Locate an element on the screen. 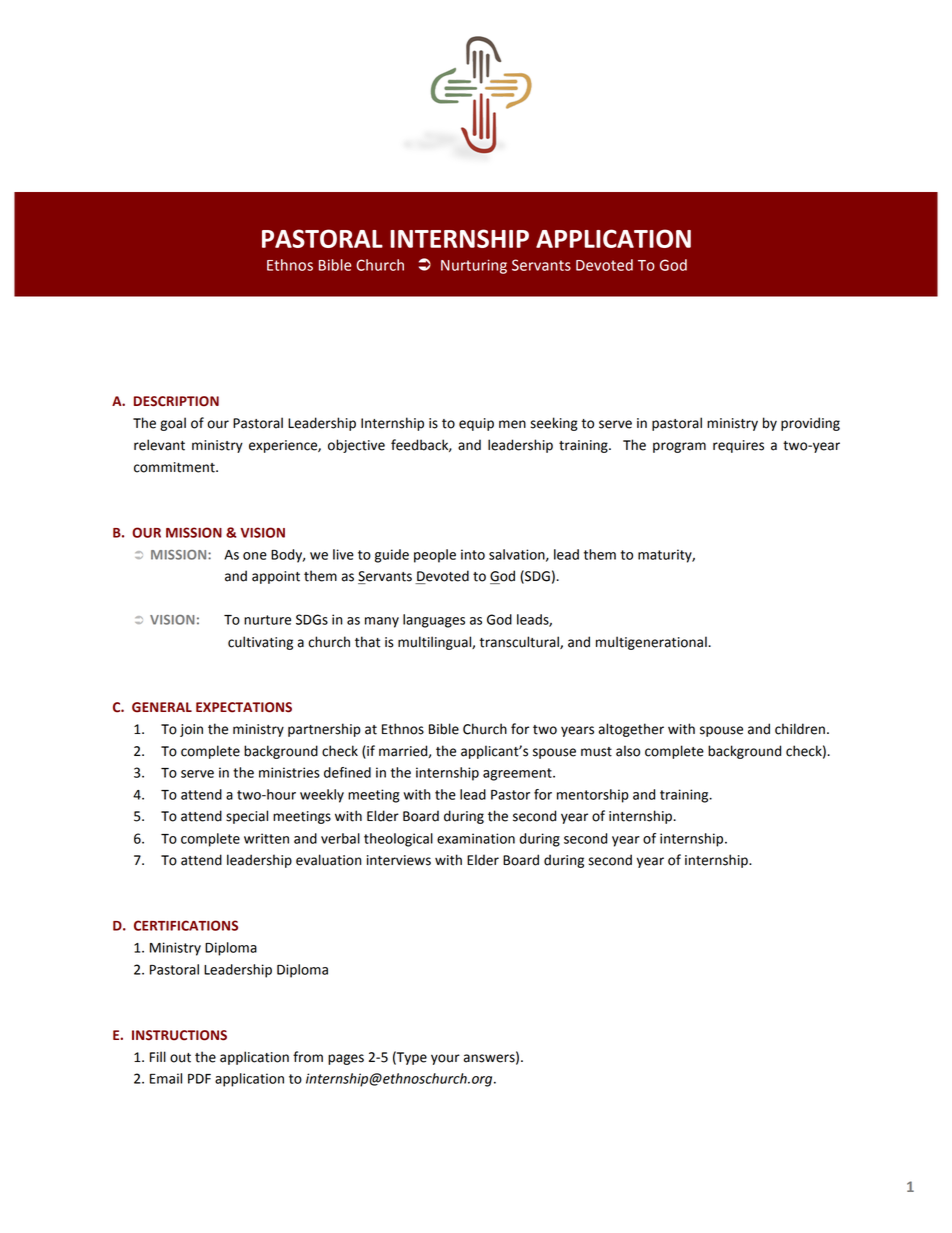 The height and width of the screenshot is (1233, 952). PDF is located at coordinates (199, 1079).
